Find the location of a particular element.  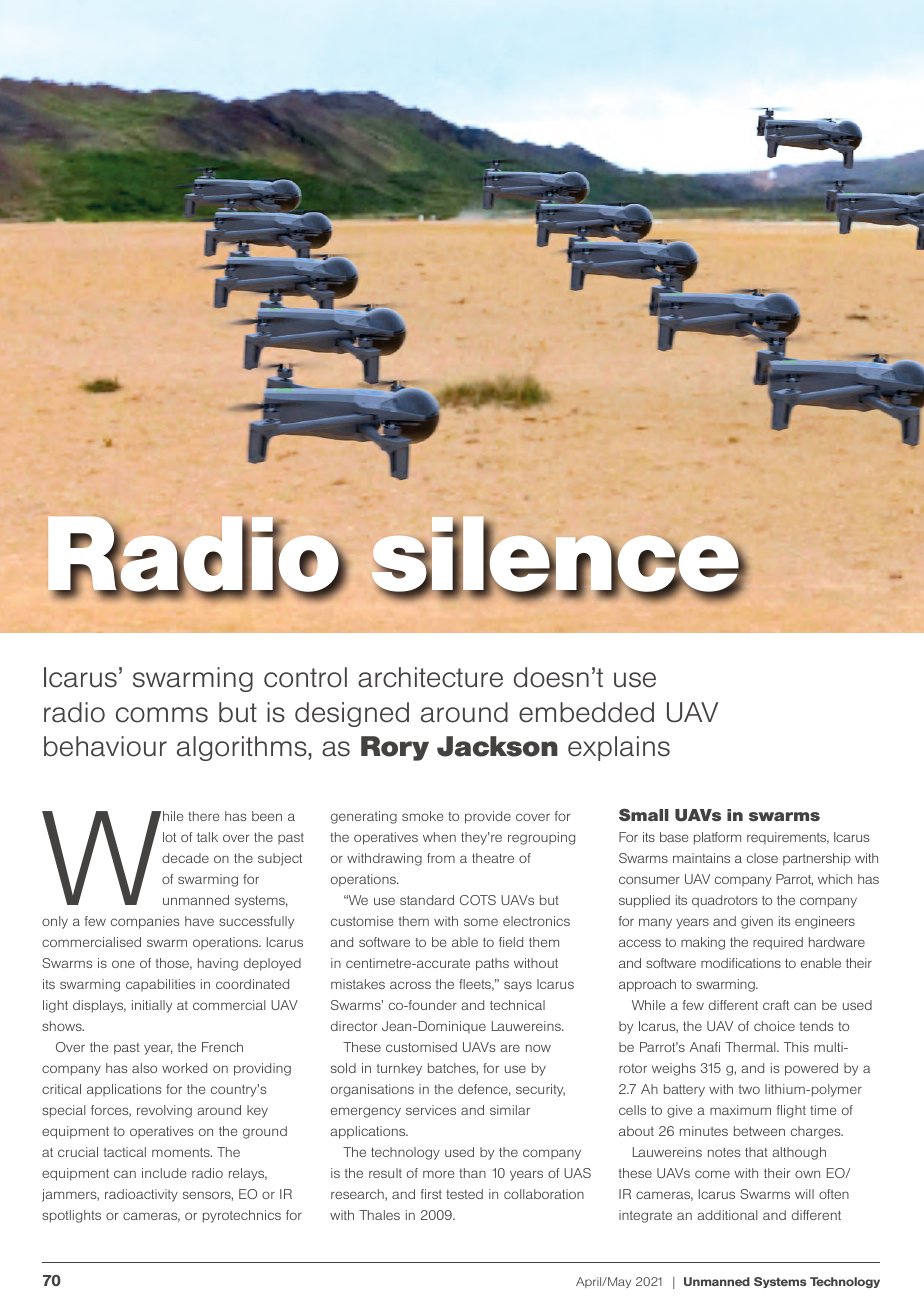

field is located at coordinates (511, 942).
